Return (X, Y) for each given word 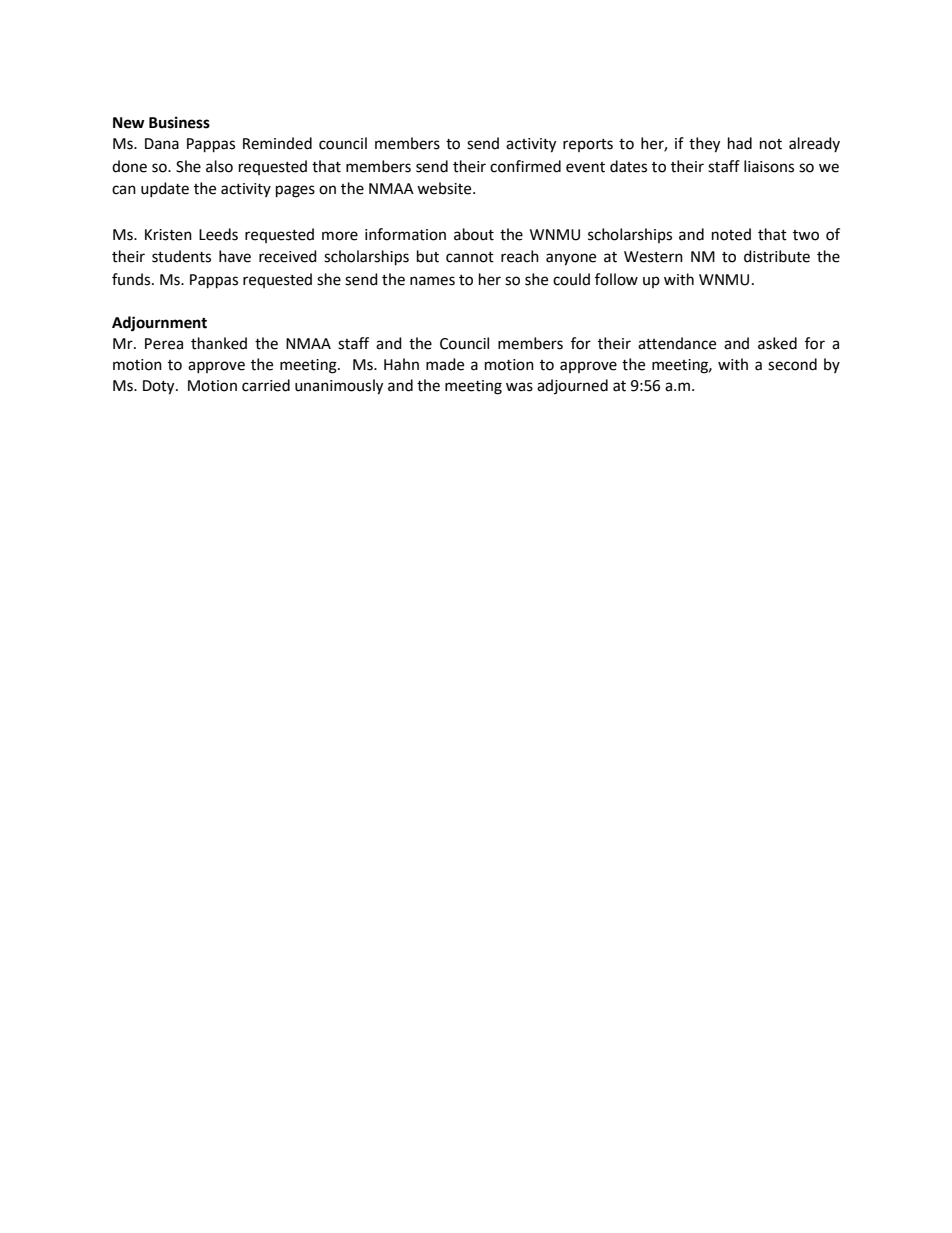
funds (132, 279)
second (792, 364)
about (474, 234)
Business (179, 122)
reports (588, 145)
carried (266, 385)
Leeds (218, 234)
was (519, 387)
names (432, 281)
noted (731, 234)
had (740, 143)
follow (616, 279)
